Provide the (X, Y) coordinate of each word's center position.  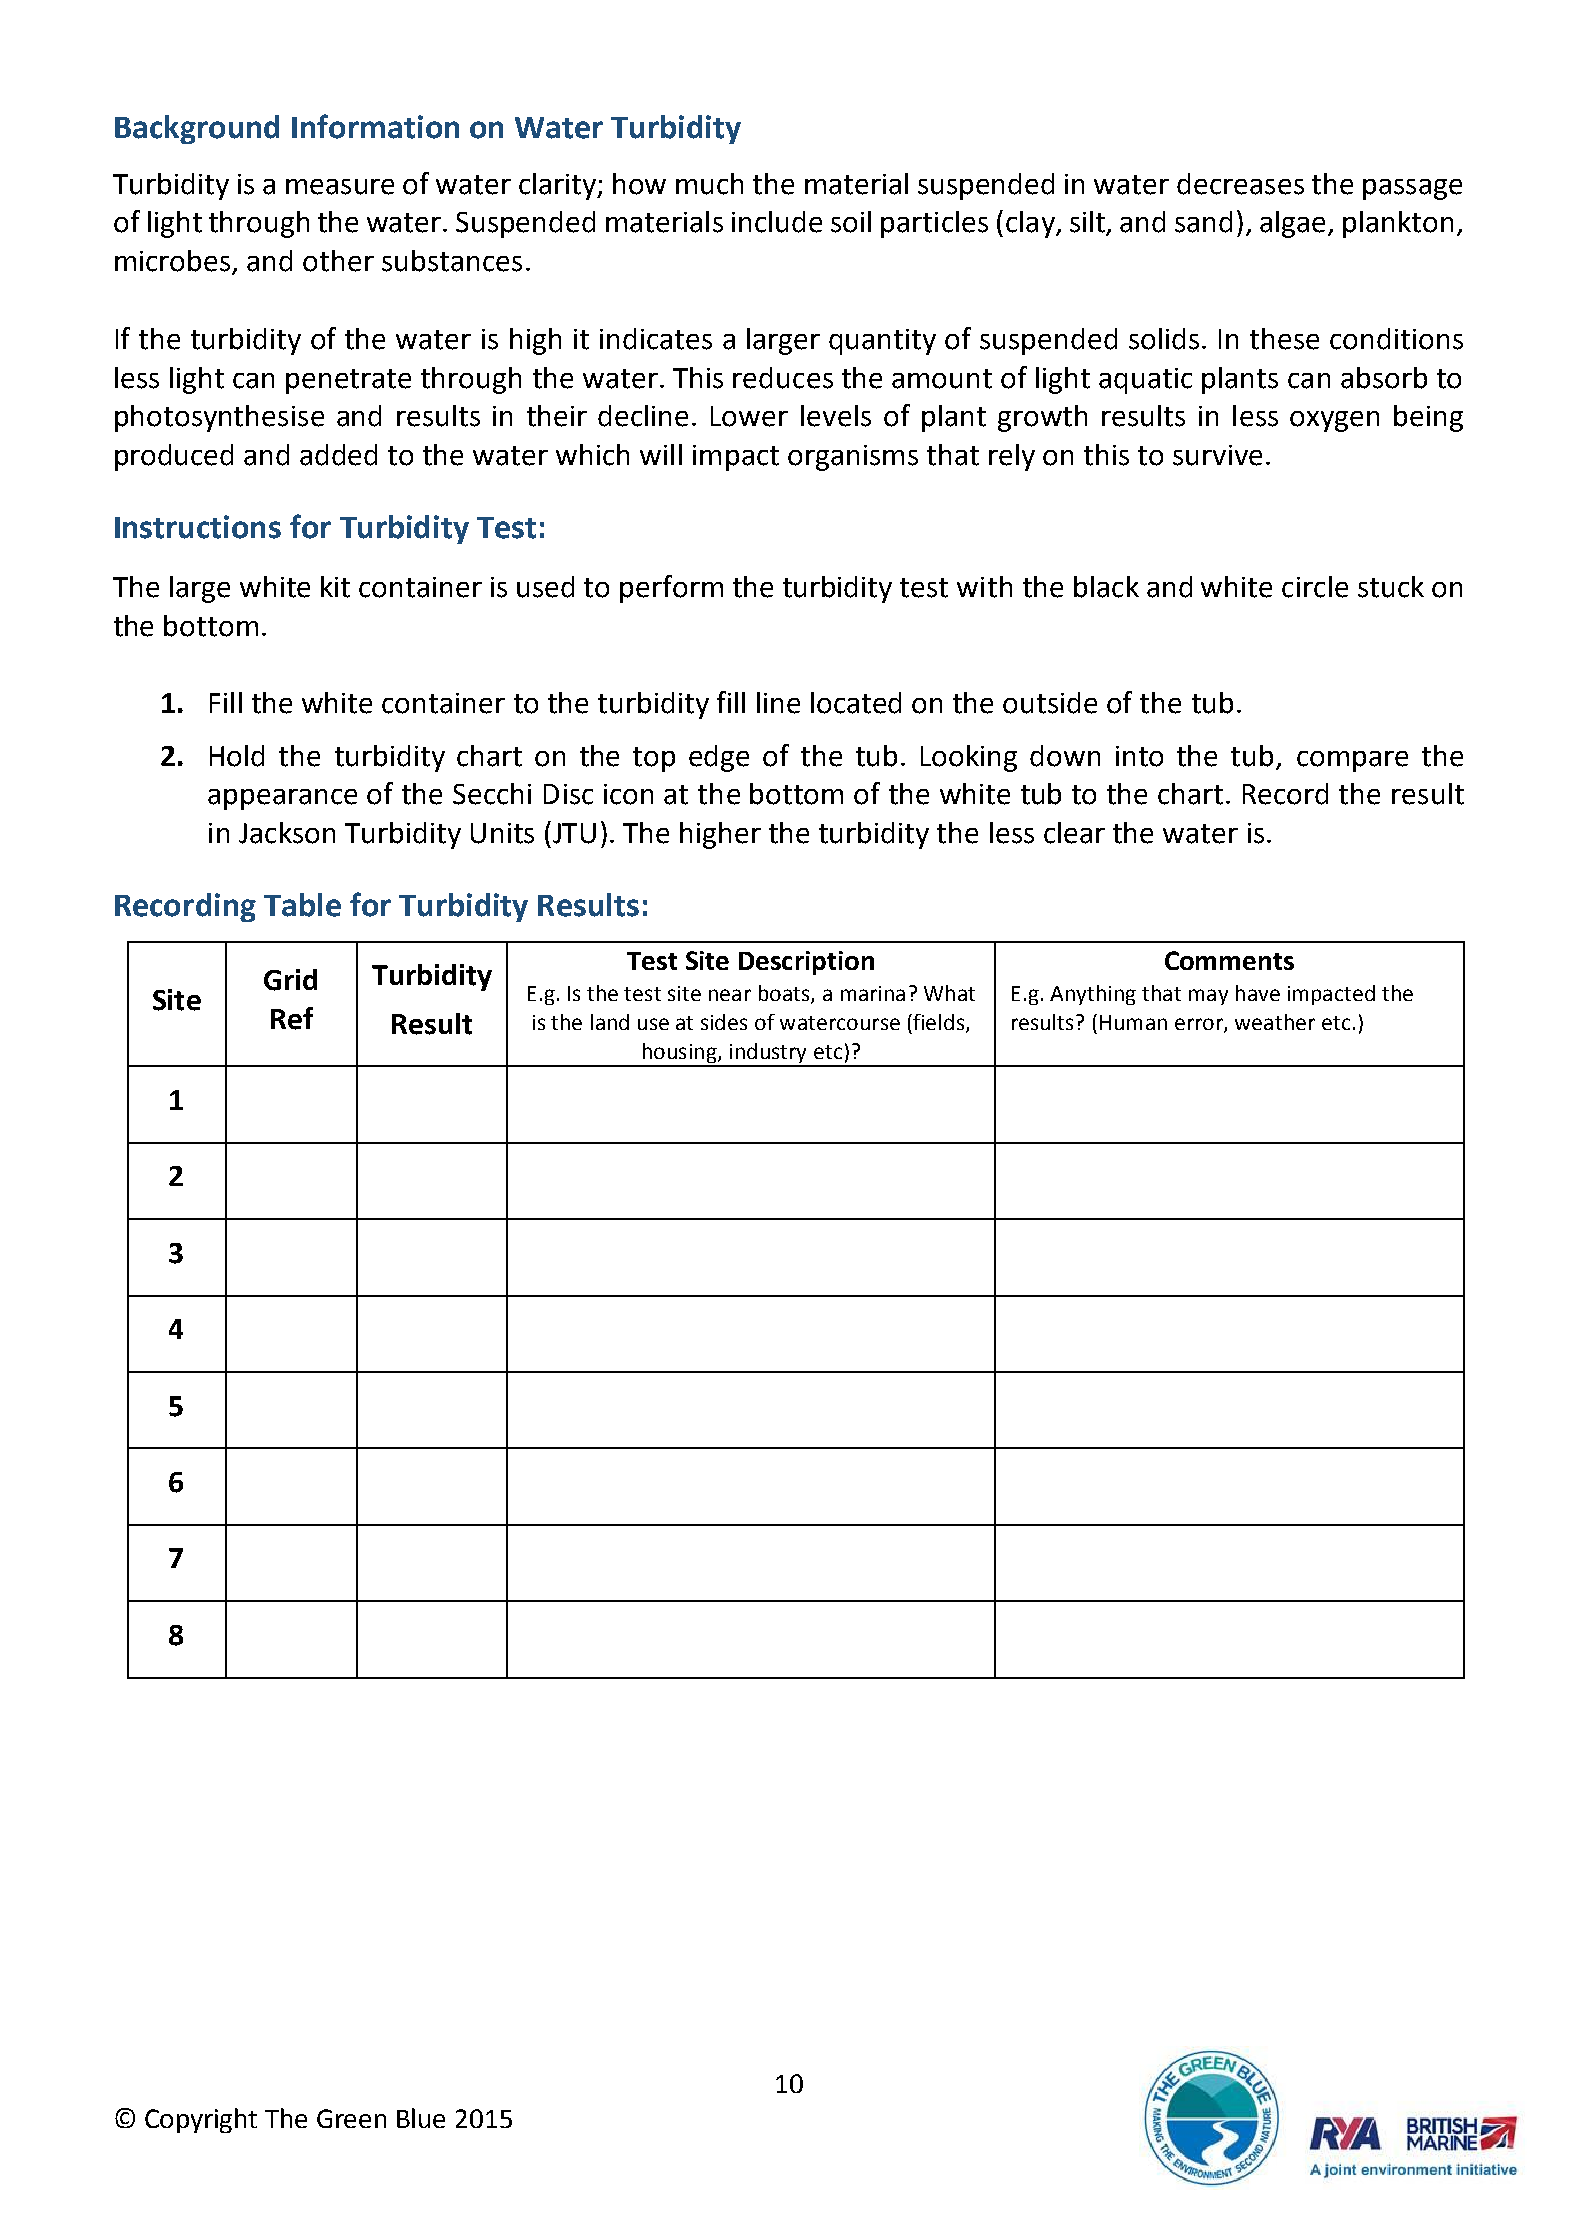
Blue (421, 2118)
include (777, 222)
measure (340, 187)
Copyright (201, 2120)
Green (351, 2118)
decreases (1240, 184)
